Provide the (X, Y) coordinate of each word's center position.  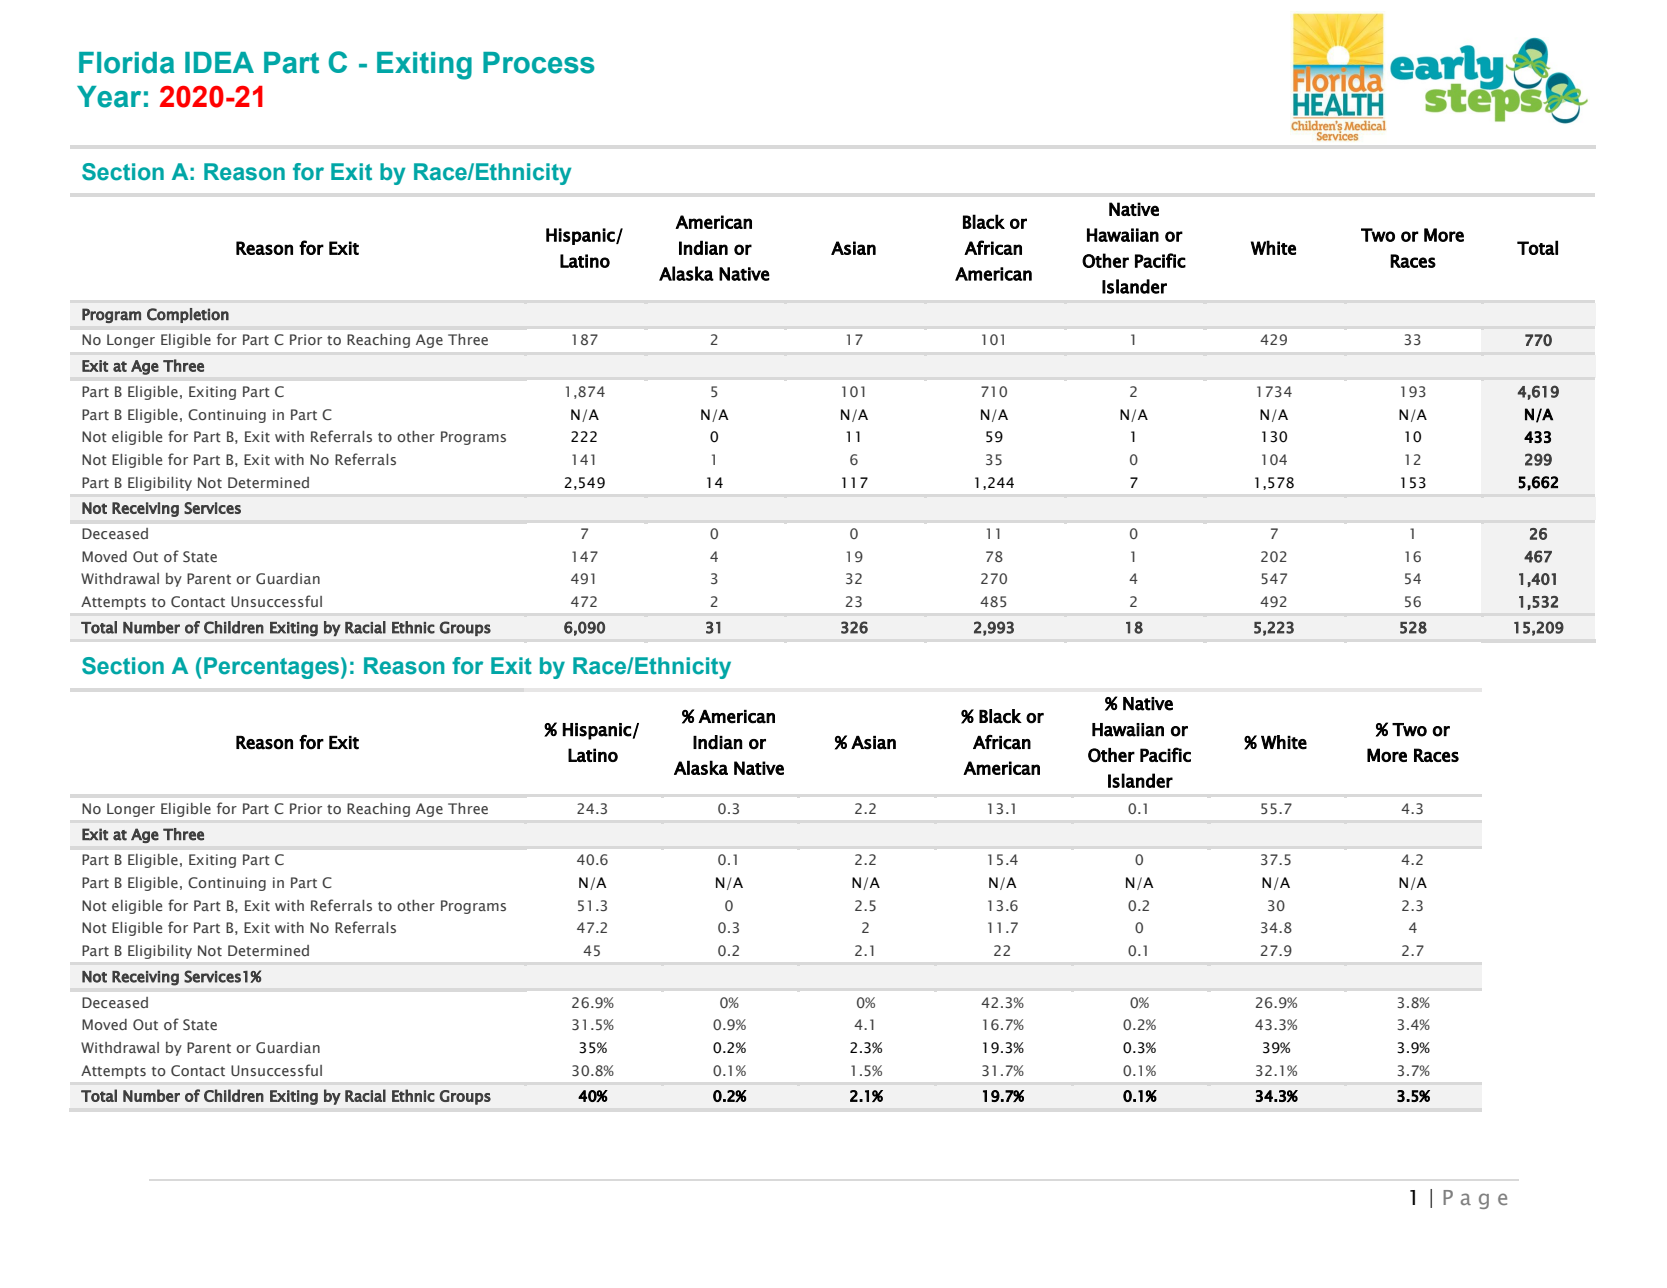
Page (1475, 1199)
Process (539, 63)
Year (109, 97)
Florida (126, 63)
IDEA (219, 62)
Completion (188, 315)
